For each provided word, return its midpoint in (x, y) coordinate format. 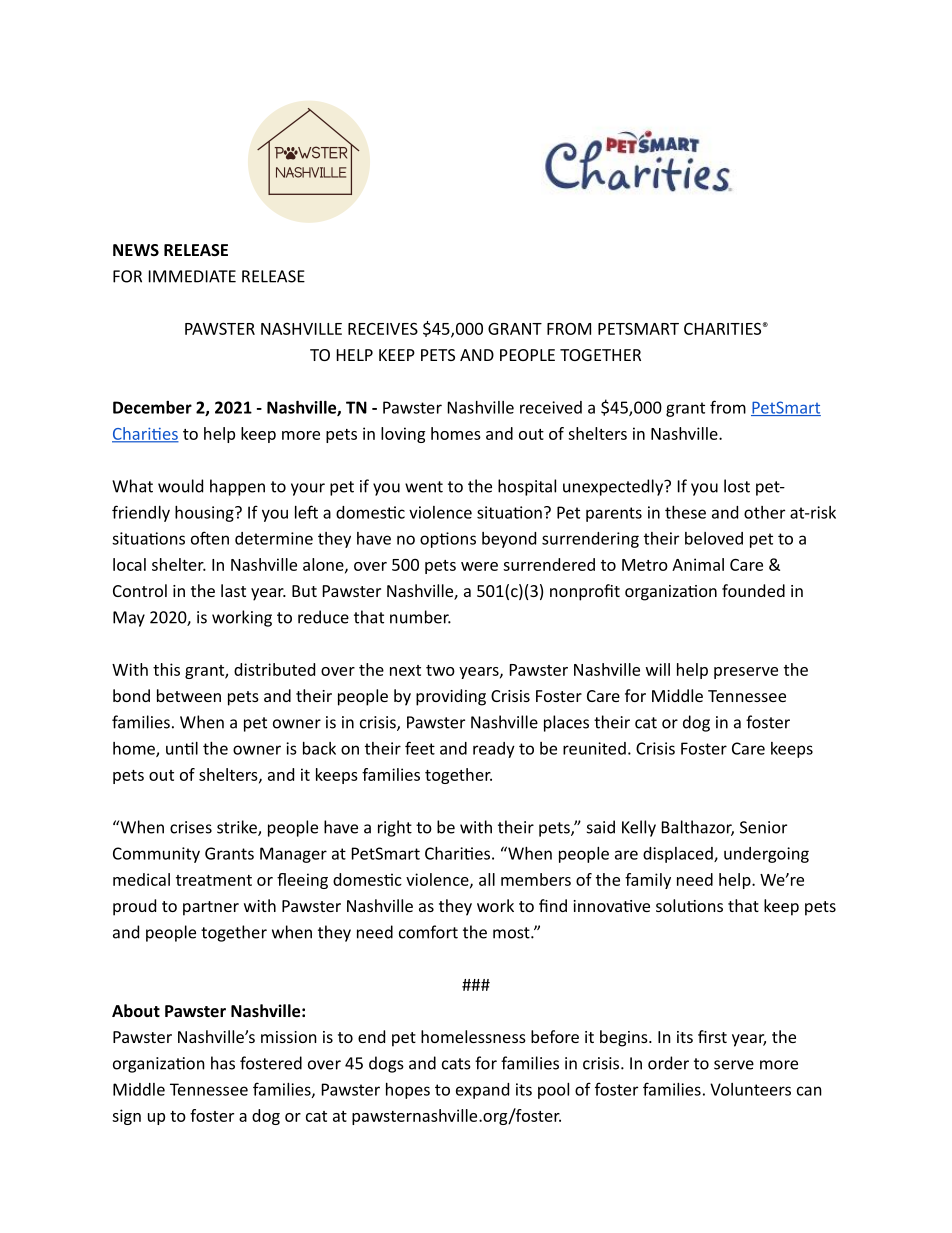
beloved (714, 538)
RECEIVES (383, 329)
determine (274, 538)
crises (191, 827)
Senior (763, 827)
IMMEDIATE (192, 276)
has (223, 1063)
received (551, 407)
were (479, 566)
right (395, 828)
